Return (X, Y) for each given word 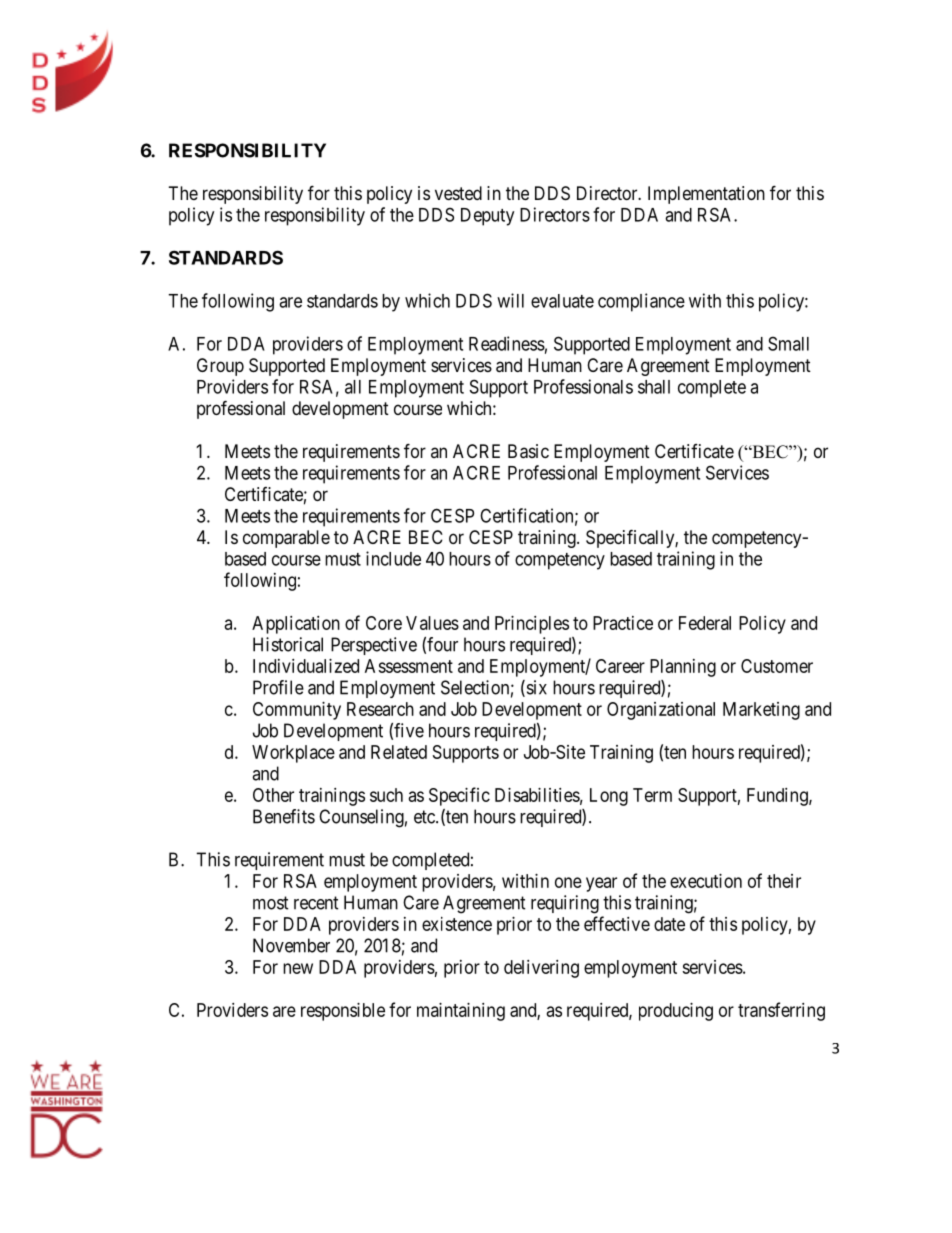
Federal (705, 623)
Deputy (487, 217)
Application (296, 625)
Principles (532, 625)
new (298, 968)
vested (458, 193)
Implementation (706, 195)
